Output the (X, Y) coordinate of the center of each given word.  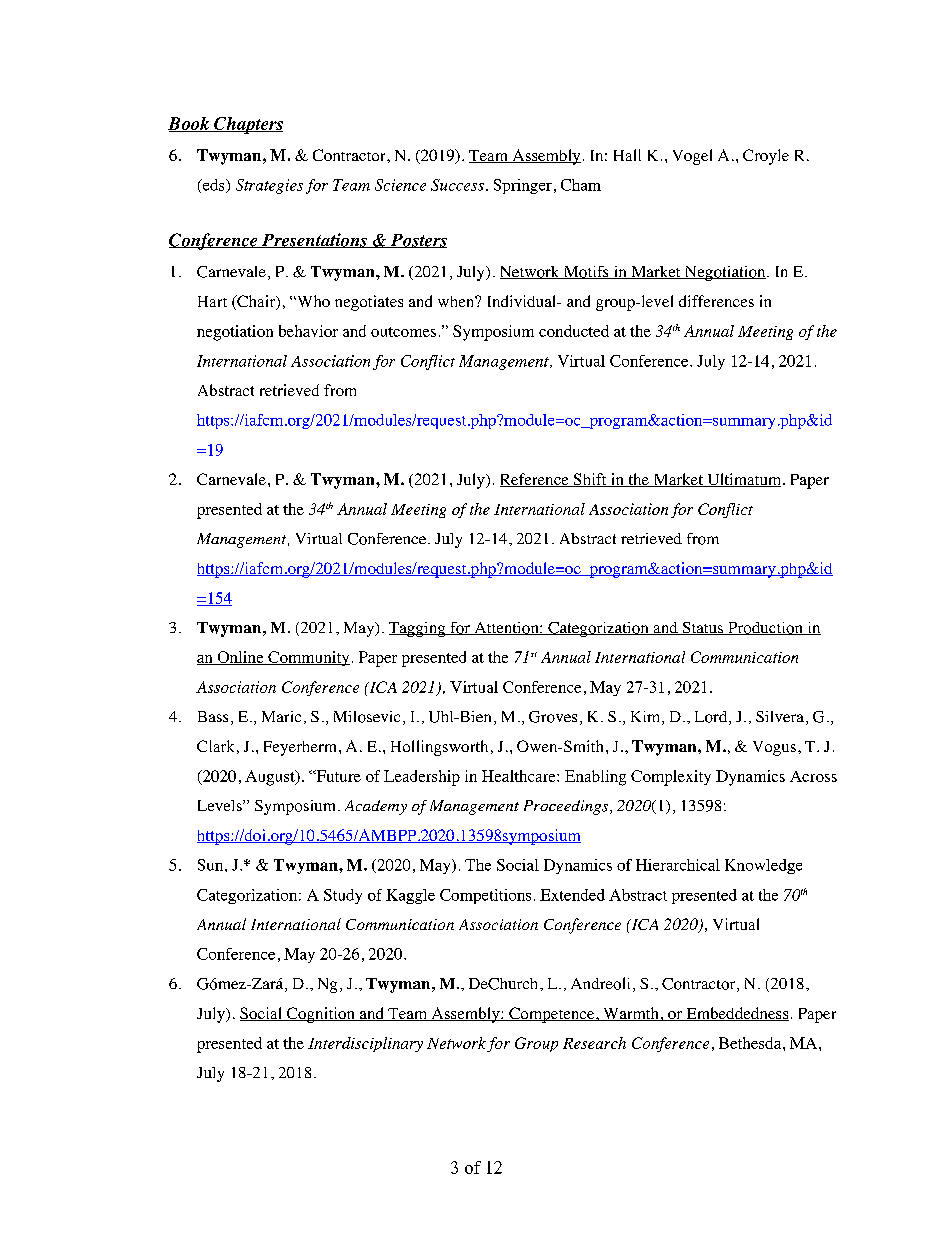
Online (240, 658)
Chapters (247, 125)
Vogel (692, 157)
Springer (523, 186)
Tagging (418, 629)
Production (765, 628)
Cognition (321, 1015)
